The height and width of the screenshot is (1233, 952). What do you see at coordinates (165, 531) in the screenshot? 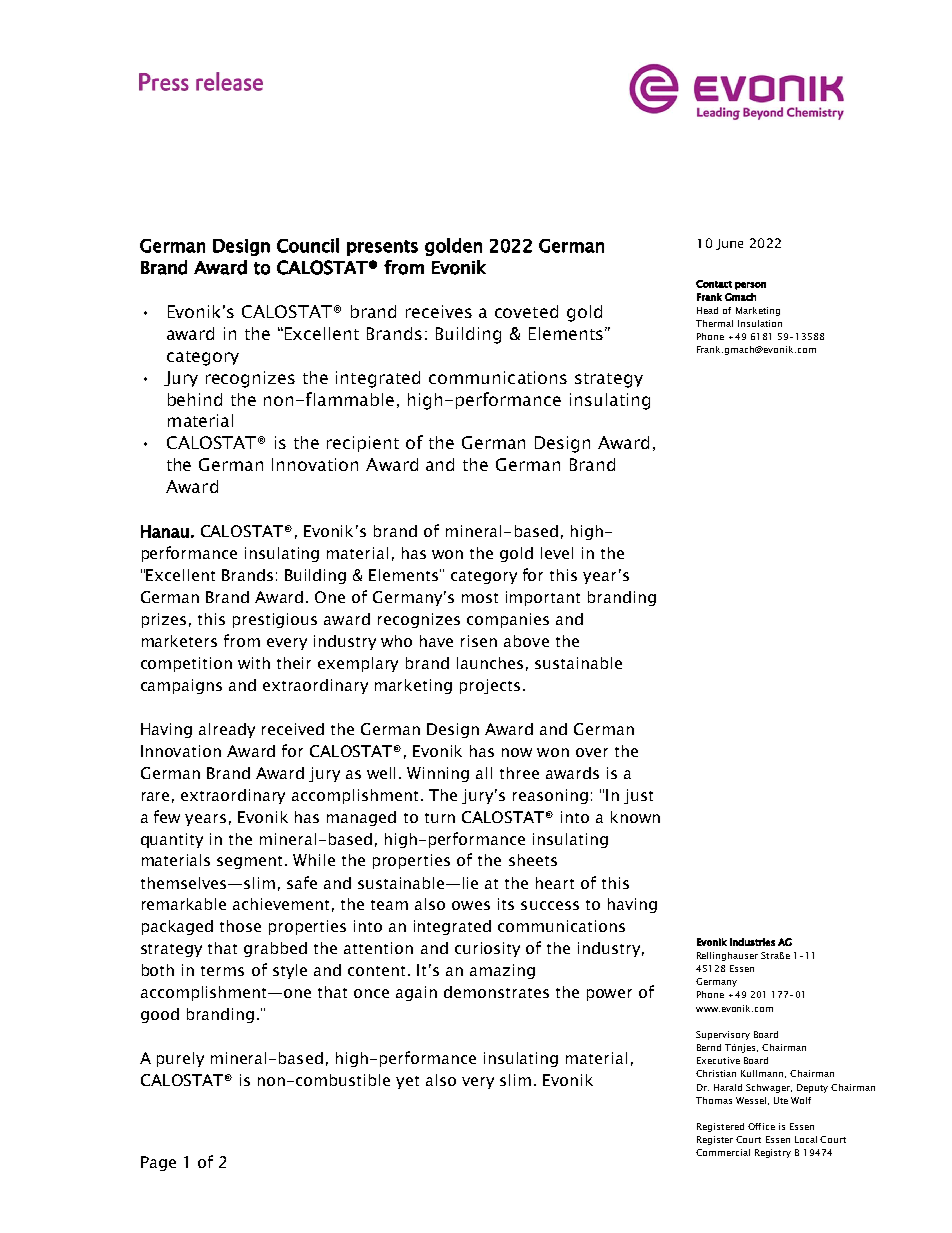
I see `Hanau` at bounding box center [165, 531].
